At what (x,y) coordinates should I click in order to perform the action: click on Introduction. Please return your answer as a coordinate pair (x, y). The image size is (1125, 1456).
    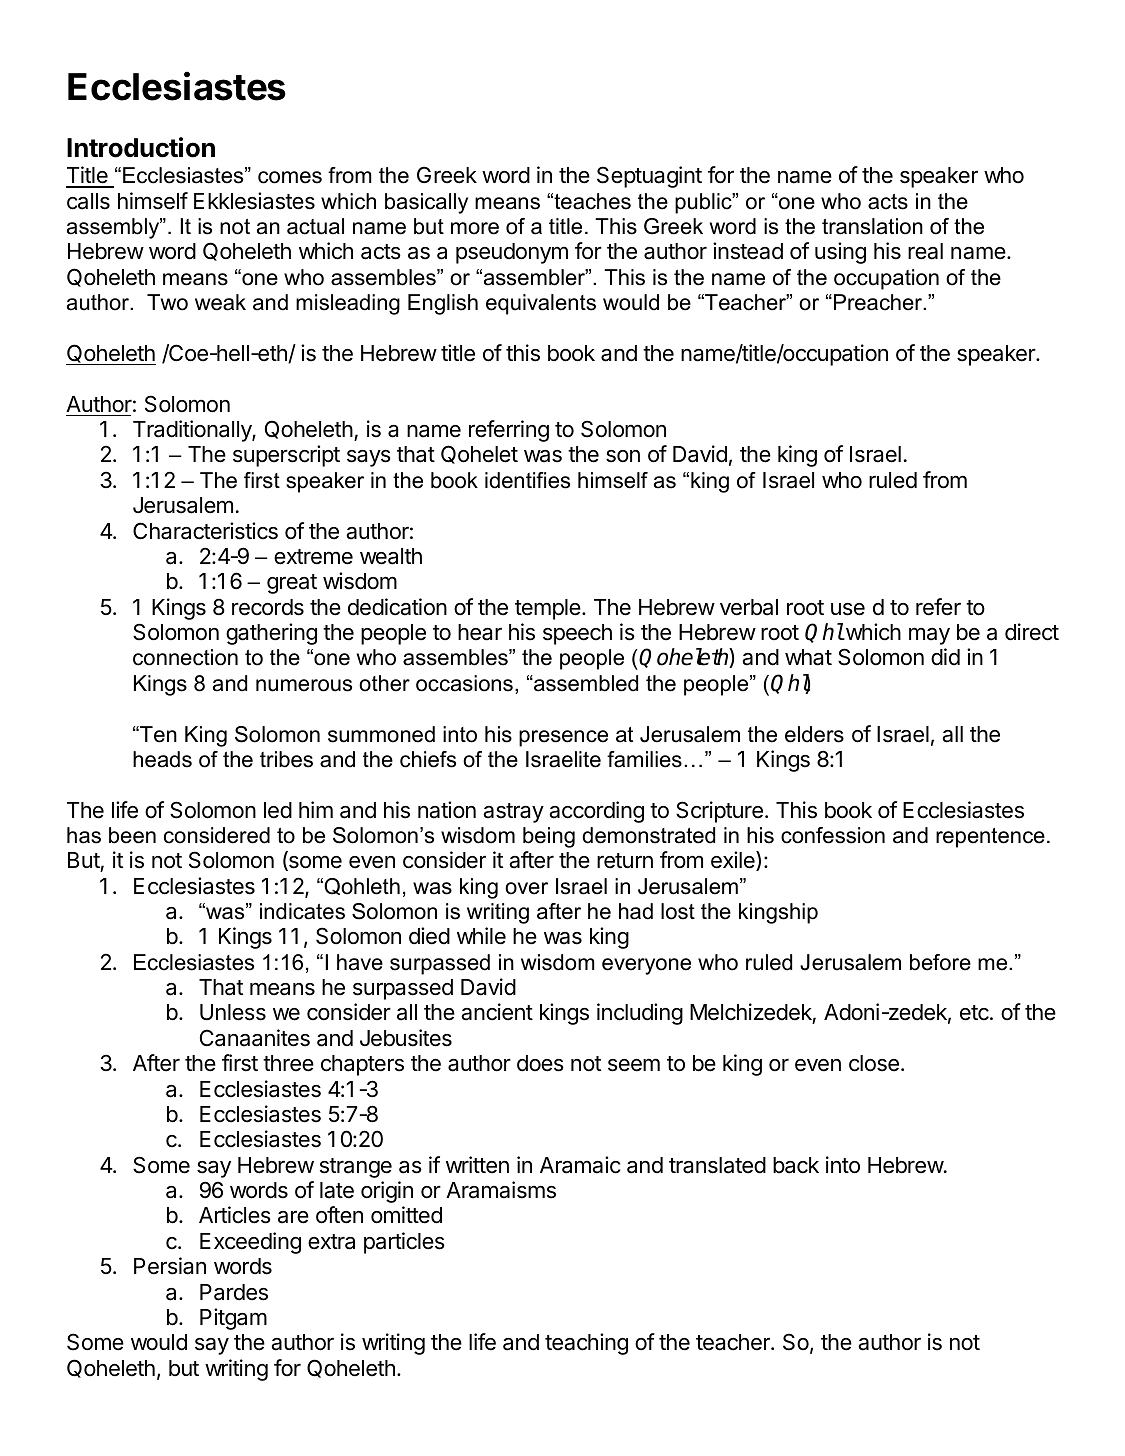
    Looking at the image, I should click on (141, 147).
